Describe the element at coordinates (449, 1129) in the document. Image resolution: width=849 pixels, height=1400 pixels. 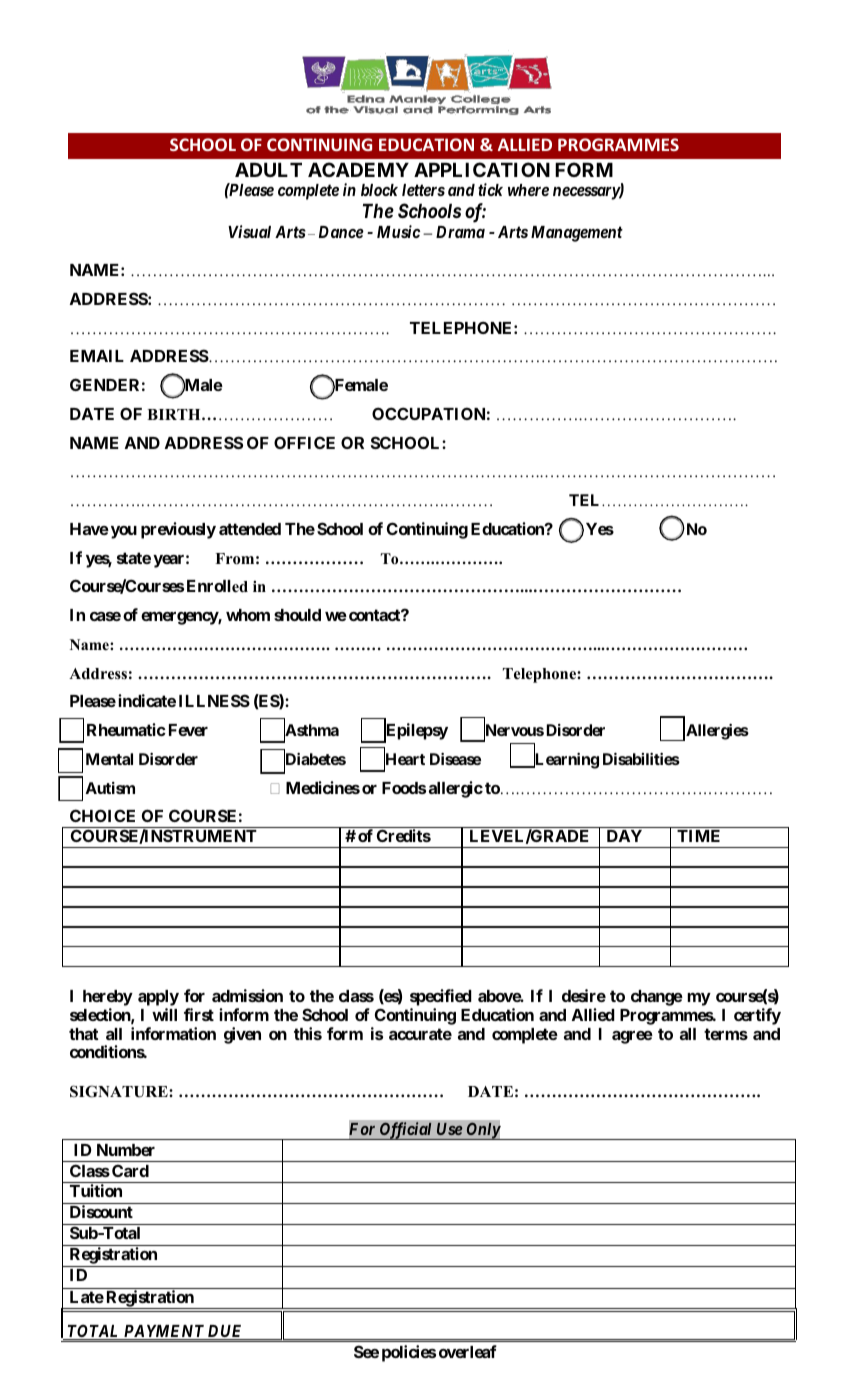
I see `Use` at that location.
